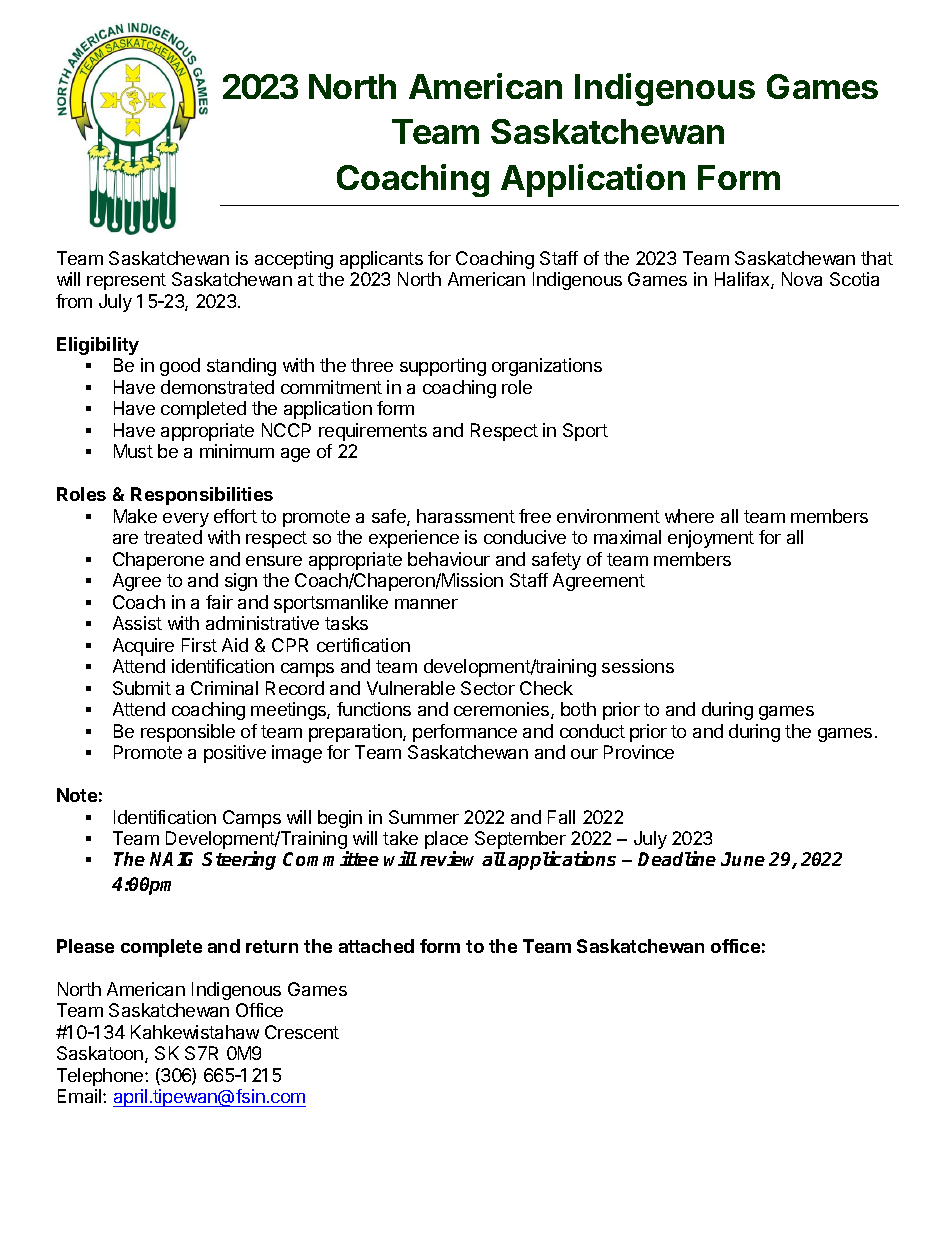 Image resolution: width=952 pixels, height=1233 pixels. I want to click on Telephone, so click(101, 1077).
